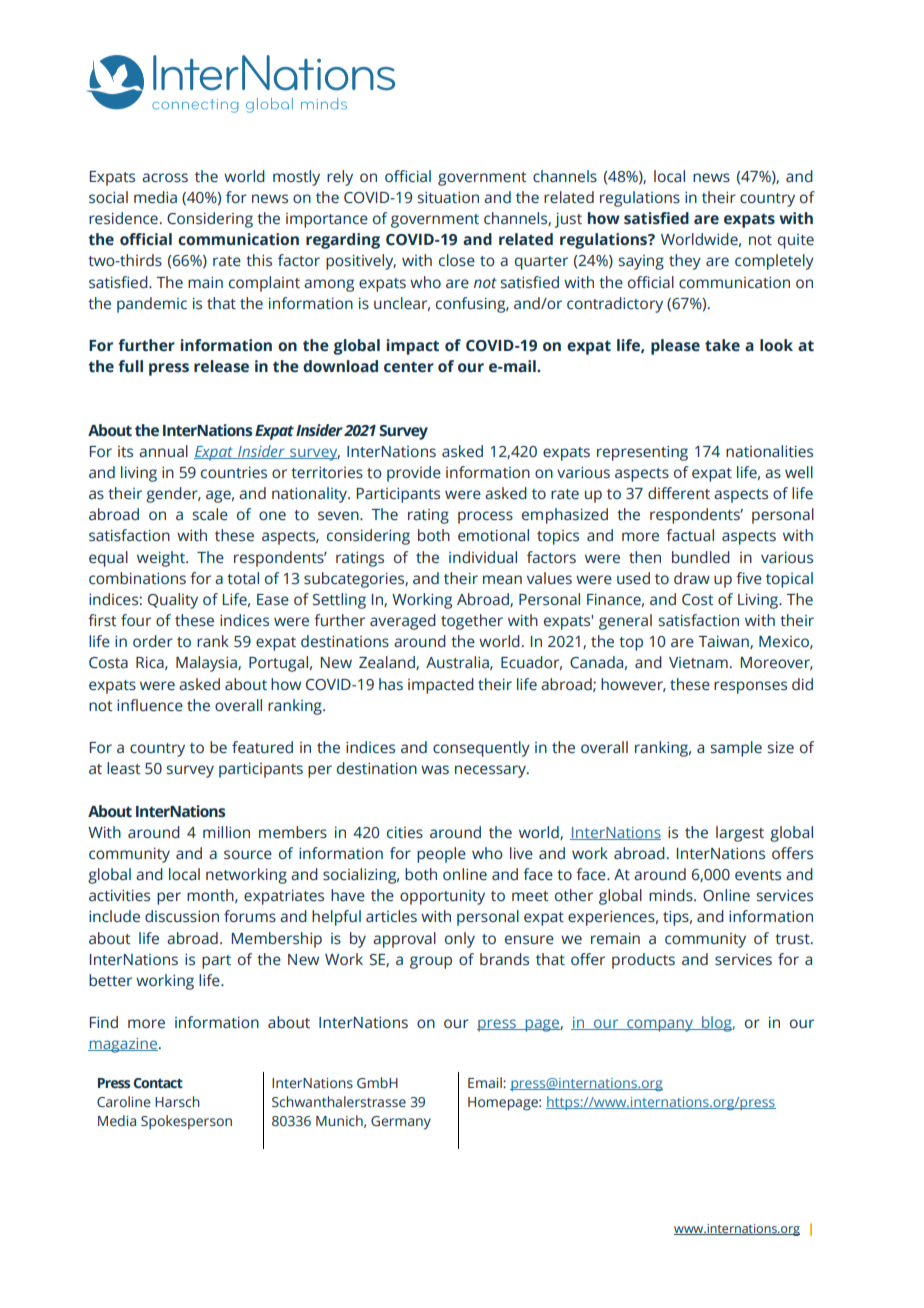 Image resolution: width=924 pixels, height=1308 pixels. Describe the element at coordinates (182, 916) in the document. I see `discussion` at that location.
